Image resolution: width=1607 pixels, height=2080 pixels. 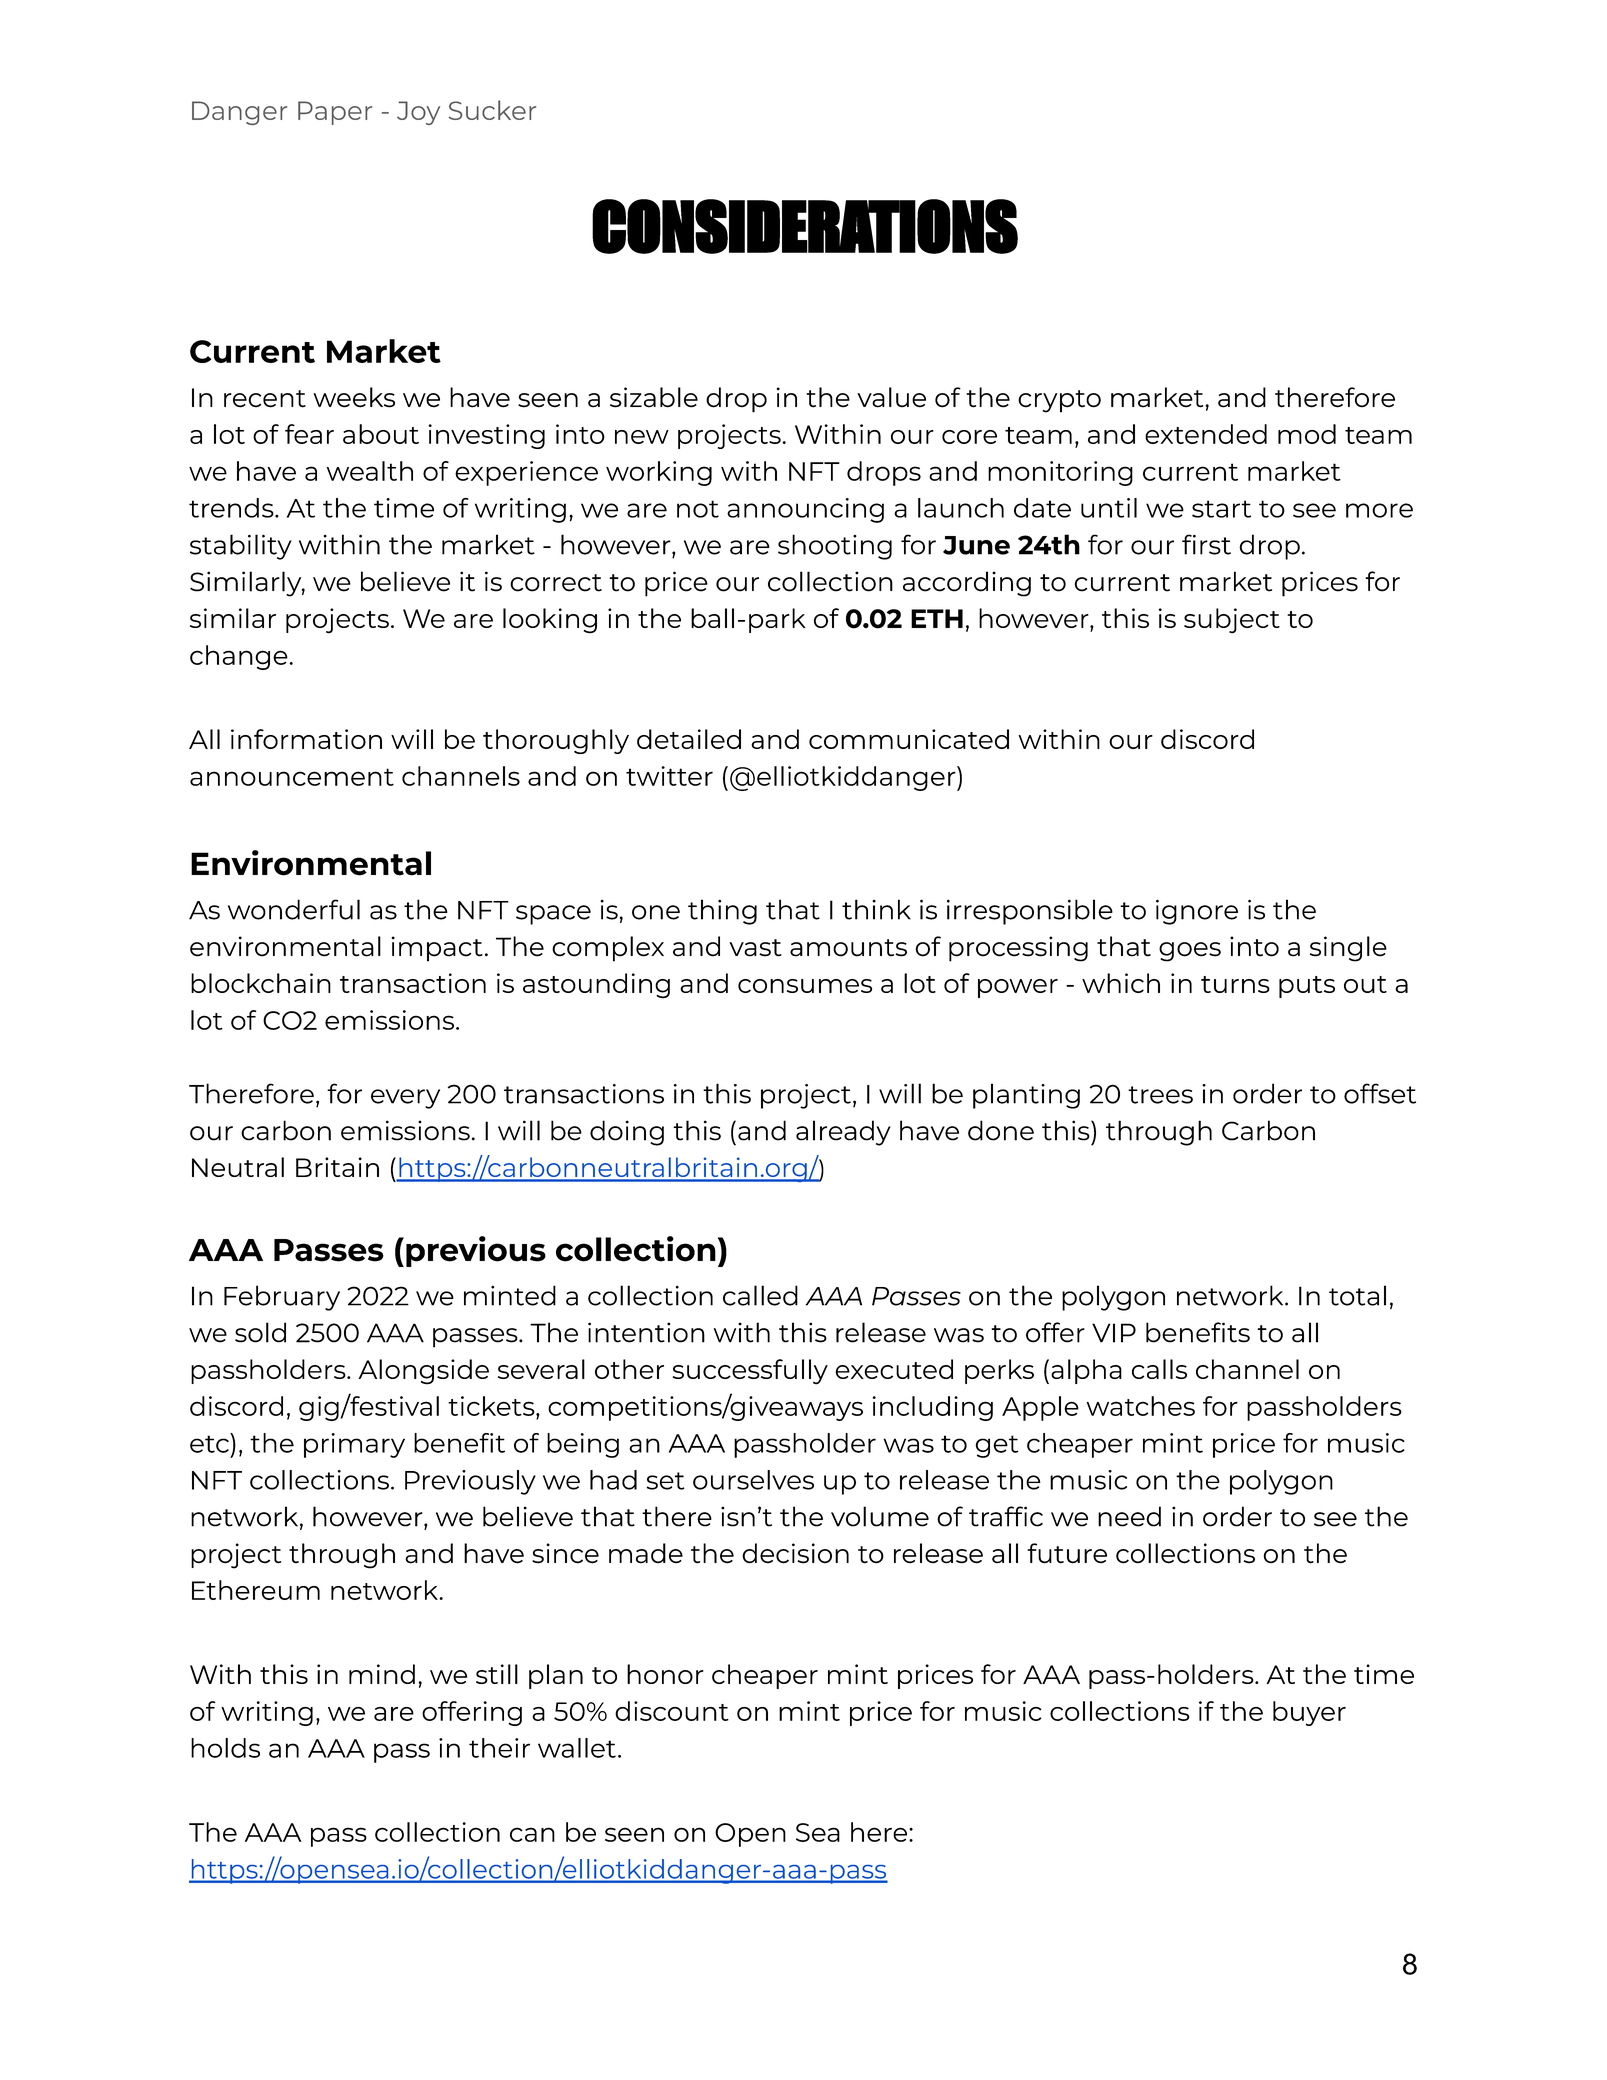 I want to click on consumes, so click(x=805, y=986).
